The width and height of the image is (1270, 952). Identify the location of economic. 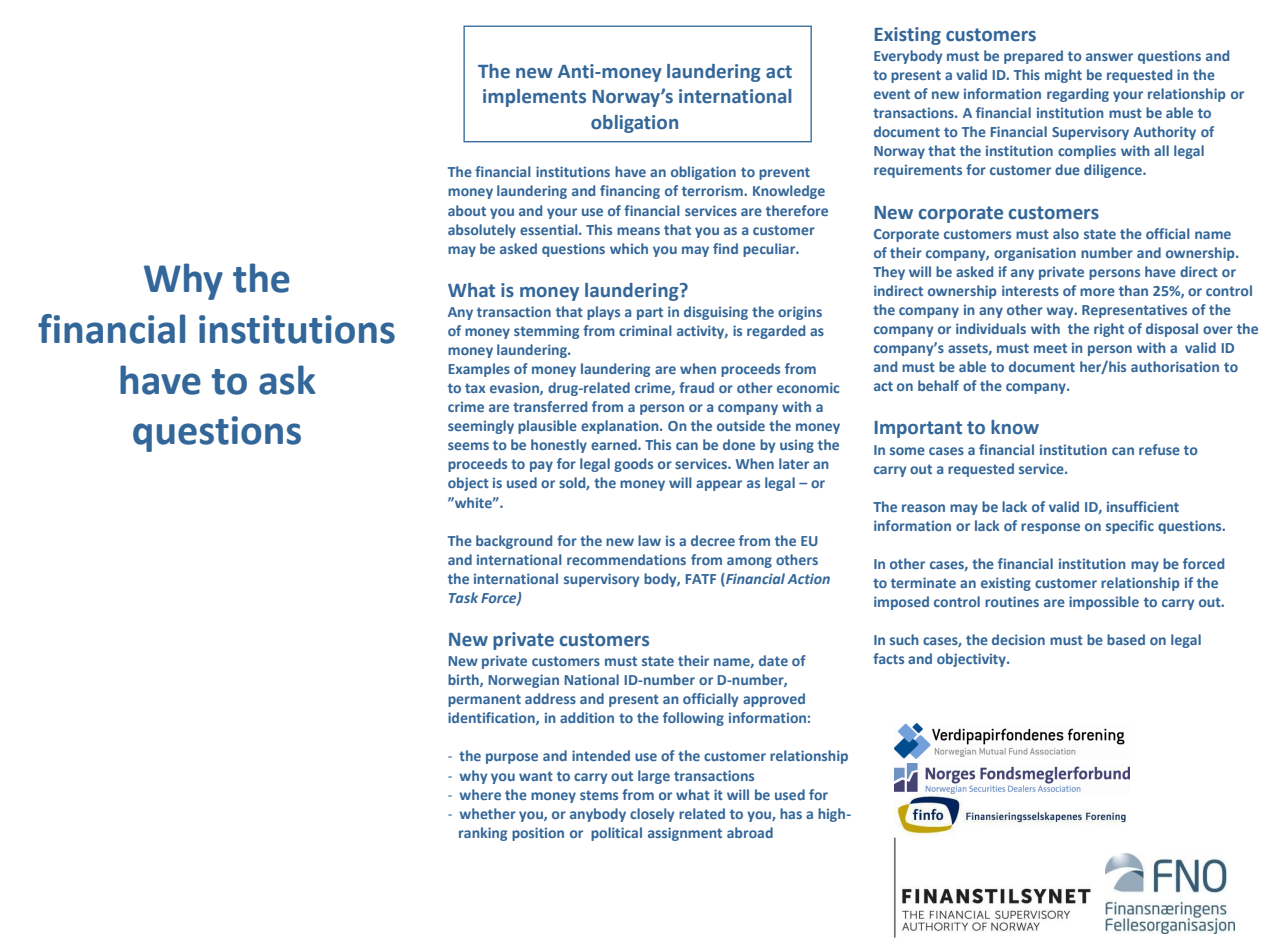
(808, 387).
